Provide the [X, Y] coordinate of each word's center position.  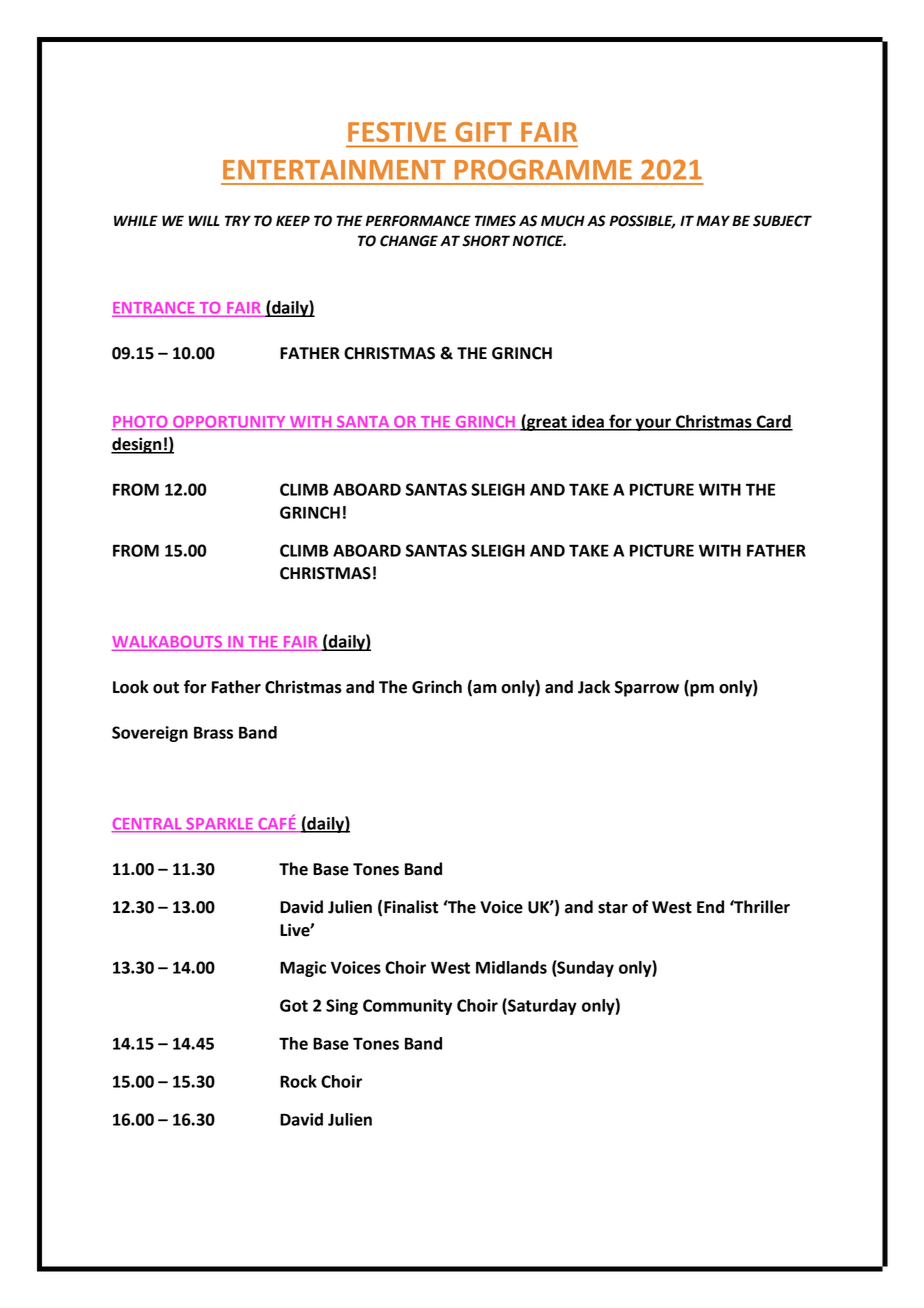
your [653, 424]
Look [131, 687]
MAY [713, 220]
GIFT [484, 132]
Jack [594, 687]
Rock [298, 1081]
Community [407, 1007]
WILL [204, 220]
